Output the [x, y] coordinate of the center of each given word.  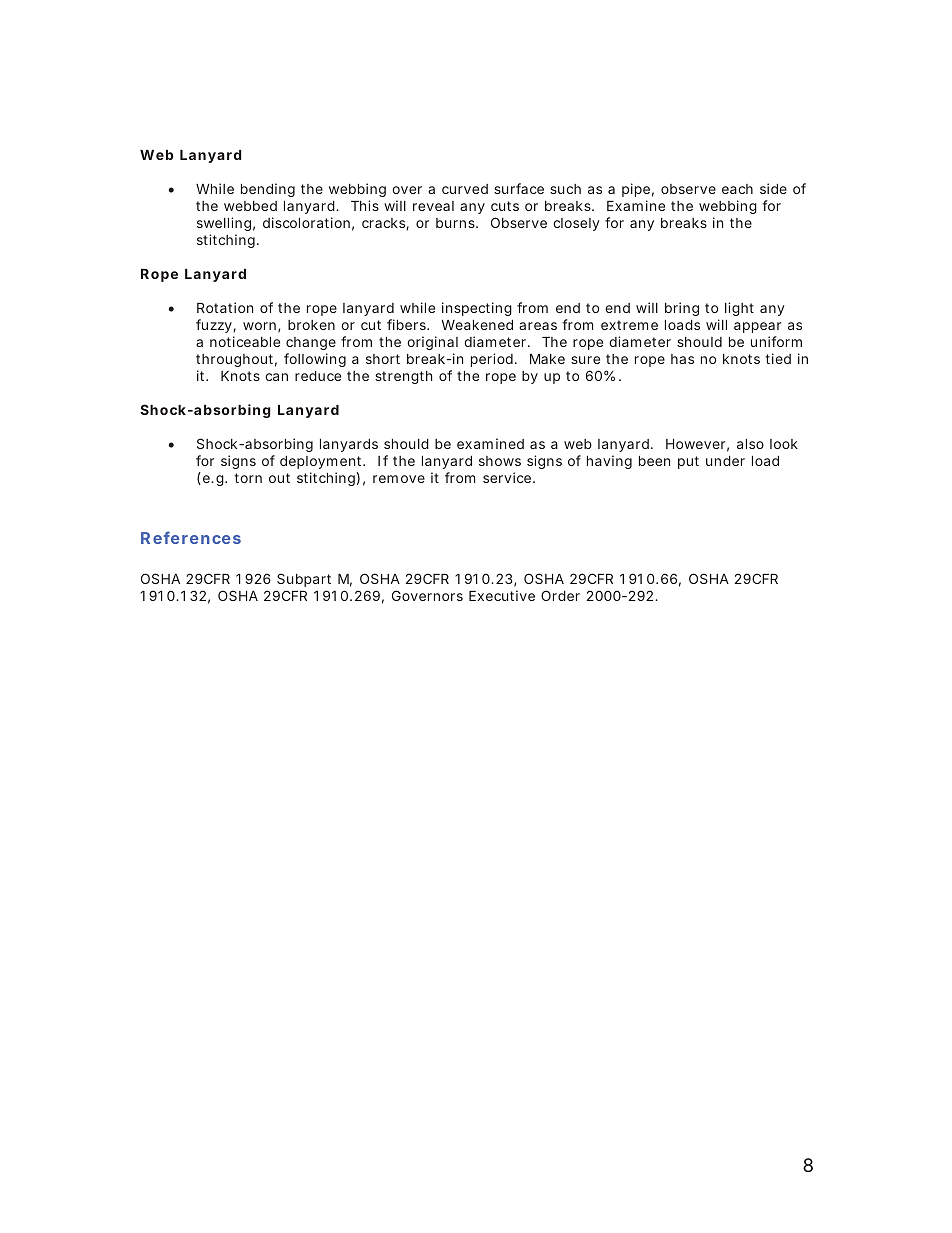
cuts [505, 206]
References [191, 537]
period [492, 360]
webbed [250, 206]
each [737, 189]
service [507, 477]
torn [248, 478]
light [739, 309]
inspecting [477, 309]
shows [500, 461]
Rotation [225, 307]
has [682, 359]
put [688, 462]
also [750, 444]
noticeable [245, 341]
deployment [322, 462]
